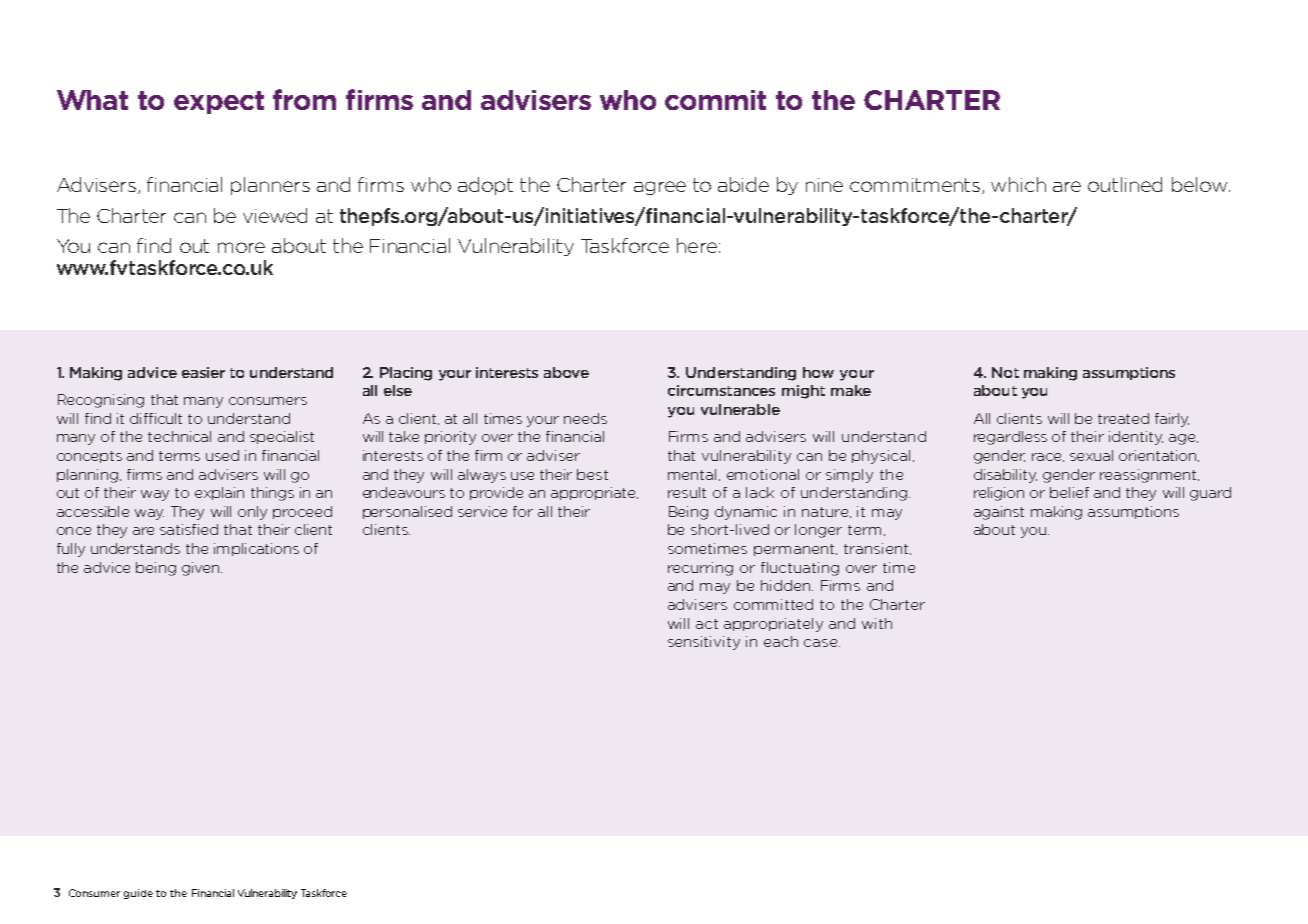 The width and height of the page is (1308, 924). I want to click on belief, so click(1069, 492).
